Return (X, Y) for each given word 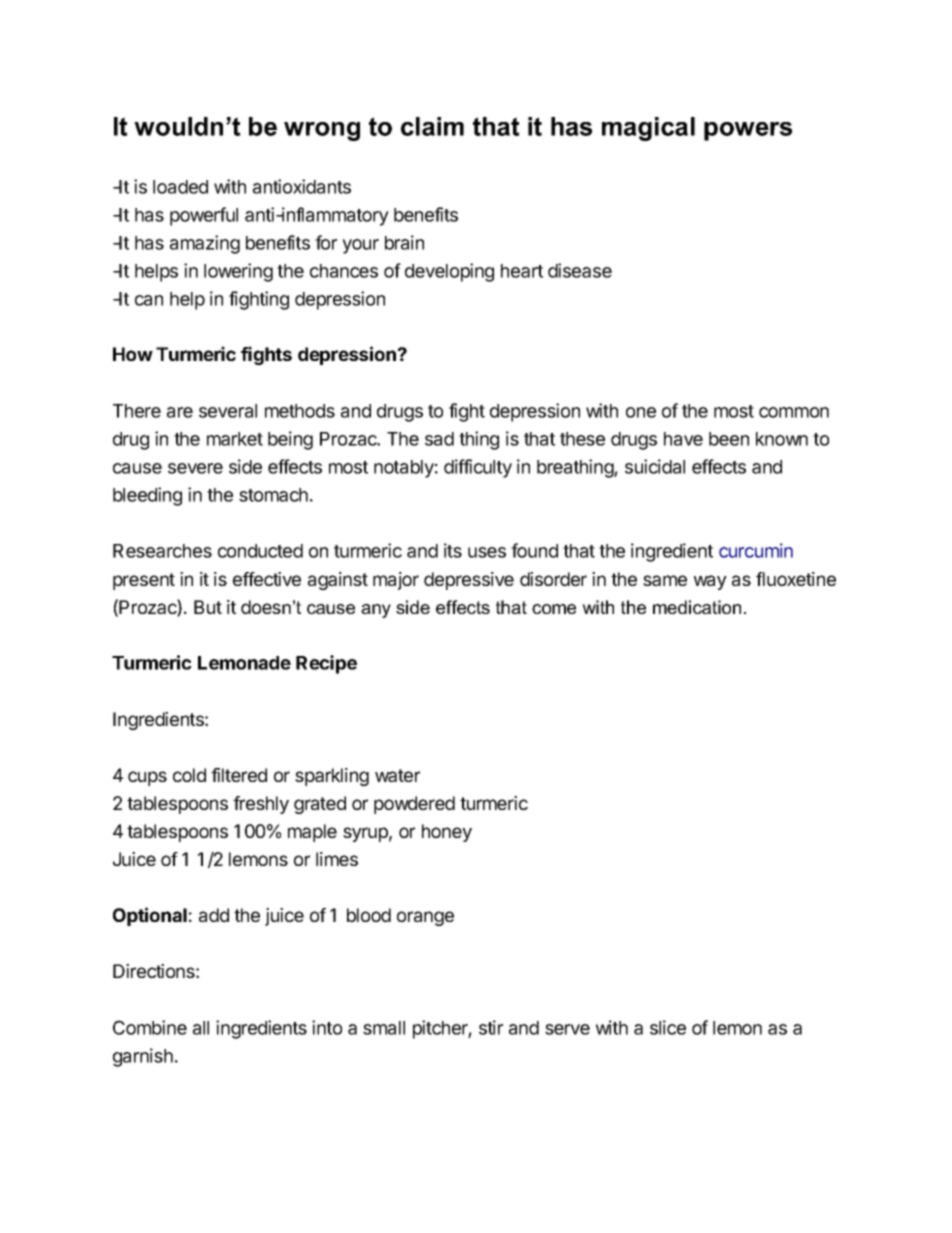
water (397, 775)
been (729, 439)
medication (697, 607)
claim (432, 126)
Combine (150, 1027)
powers (748, 131)
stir (491, 1027)
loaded (180, 187)
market (235, 439)
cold (189, 775)
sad (439, 439)
